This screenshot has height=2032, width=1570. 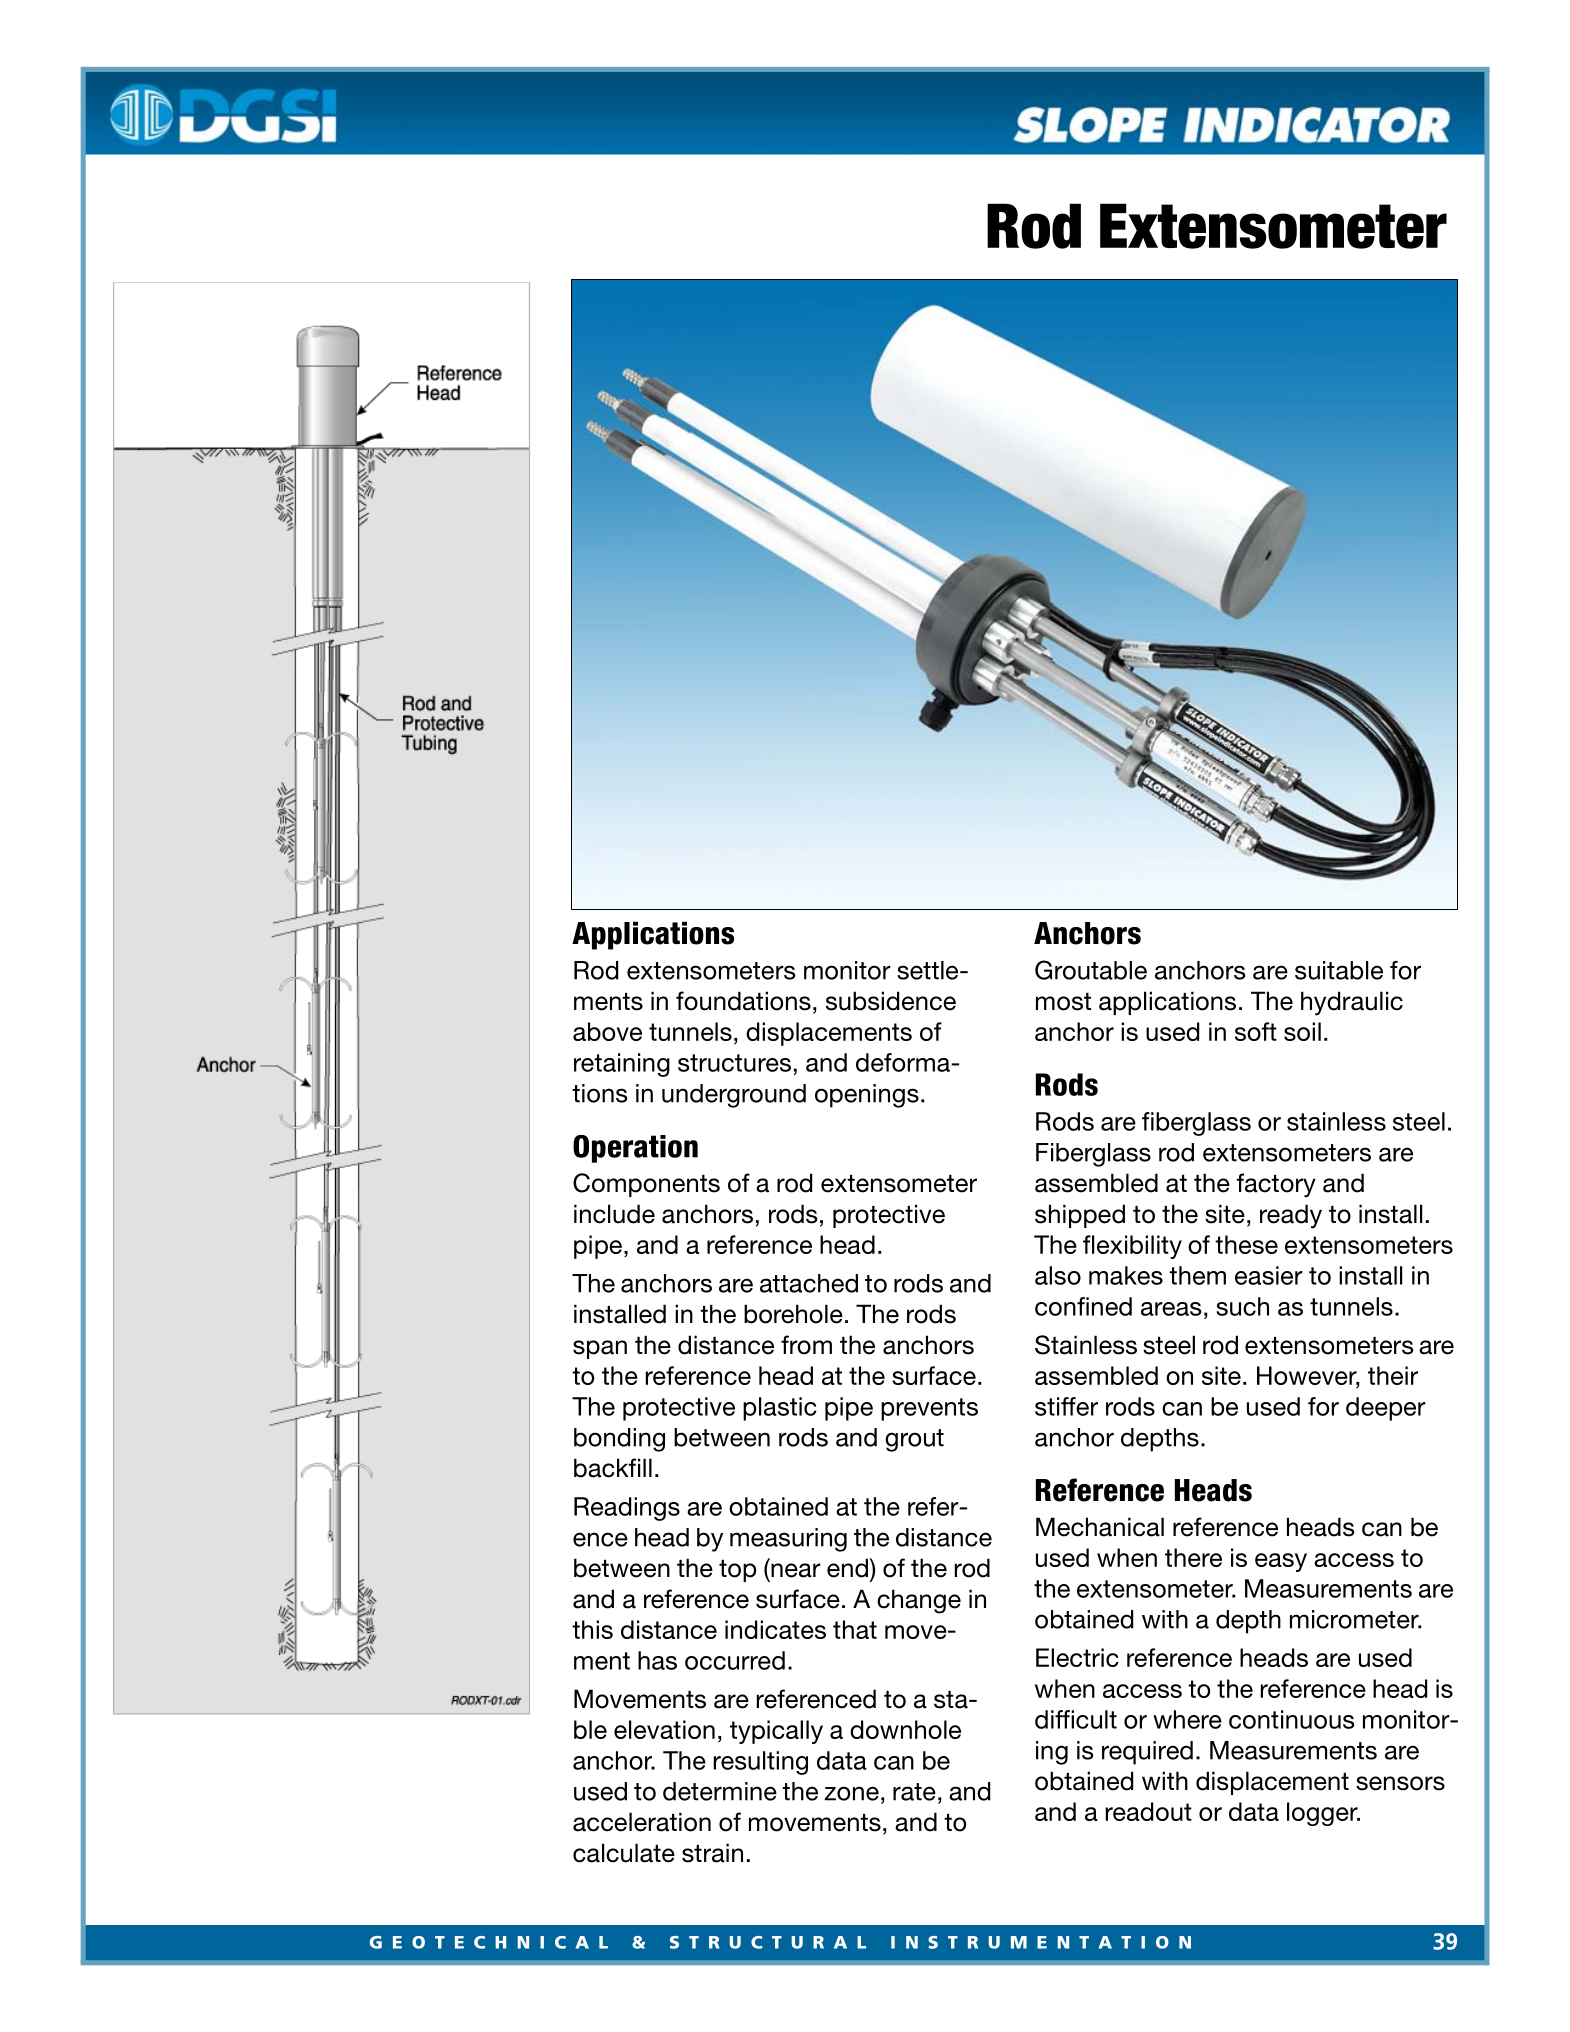 What do you see at coordinates (1323, 1814) in the screenshot?
I see `logger` at bounding box center [1323, 1814].
